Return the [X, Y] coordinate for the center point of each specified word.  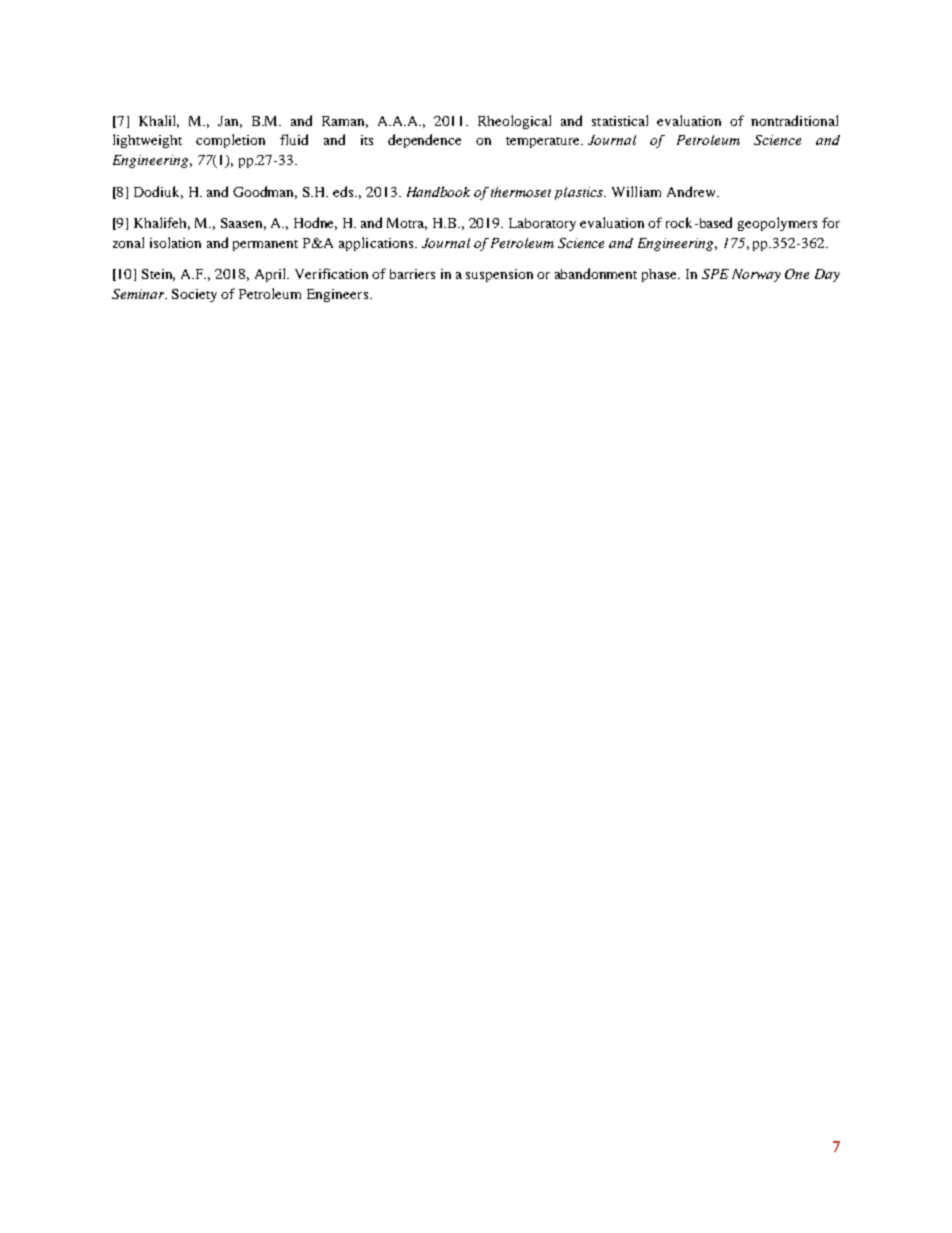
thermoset [521, 192]
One [797, 274]
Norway [756, 275]
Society [194, 295]
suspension [499, 275]
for [831, 222]
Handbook [438, 191]
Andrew [692, 191]
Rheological [514, 122]
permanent [265, 245]
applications [377, 244]
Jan [230, 122]
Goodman [265, 192]
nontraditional [794, 120]
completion [230, 141]
